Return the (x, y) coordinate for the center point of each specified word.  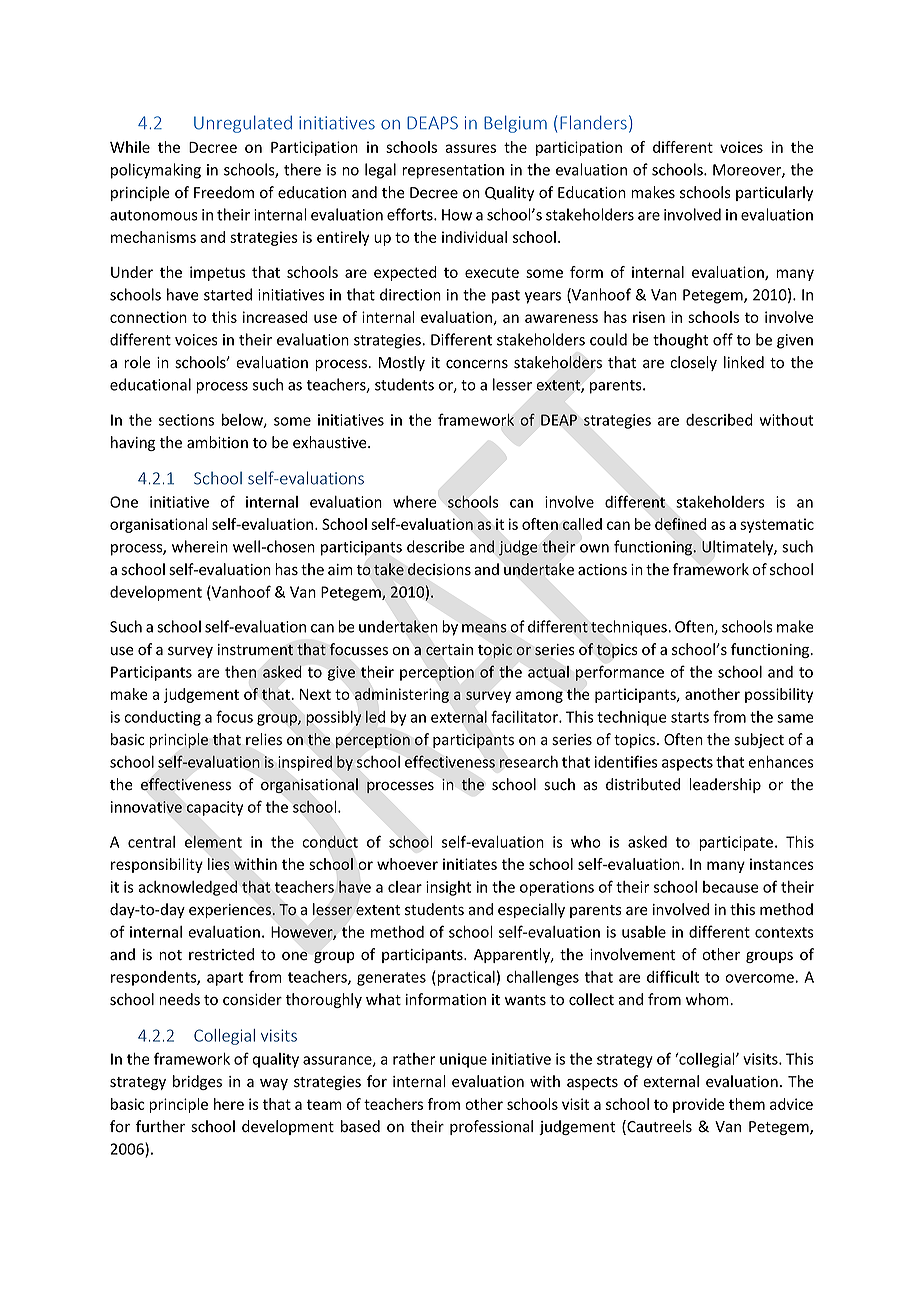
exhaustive (331, 442)
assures (470, 148)
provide (698, 1105)
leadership (725, 785)
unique (463, 1060)
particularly (774, 193)
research (529, 762)
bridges (197, 1082)
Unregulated (243, 124)
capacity (215, 808)
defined (680, 524)
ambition (217, 442)
